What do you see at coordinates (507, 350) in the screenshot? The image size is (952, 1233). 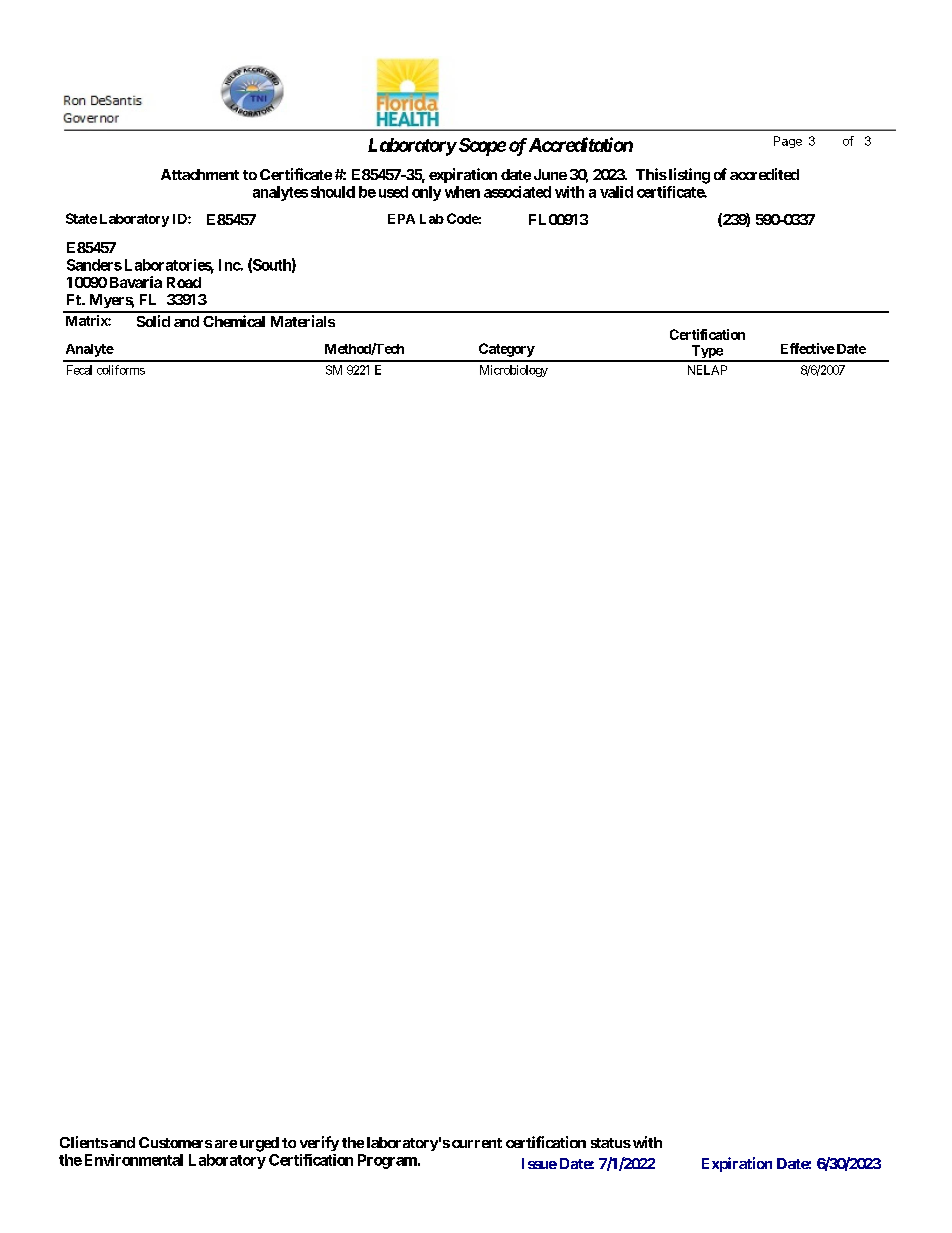 I see `Category` at bounding box center [507, 350].
